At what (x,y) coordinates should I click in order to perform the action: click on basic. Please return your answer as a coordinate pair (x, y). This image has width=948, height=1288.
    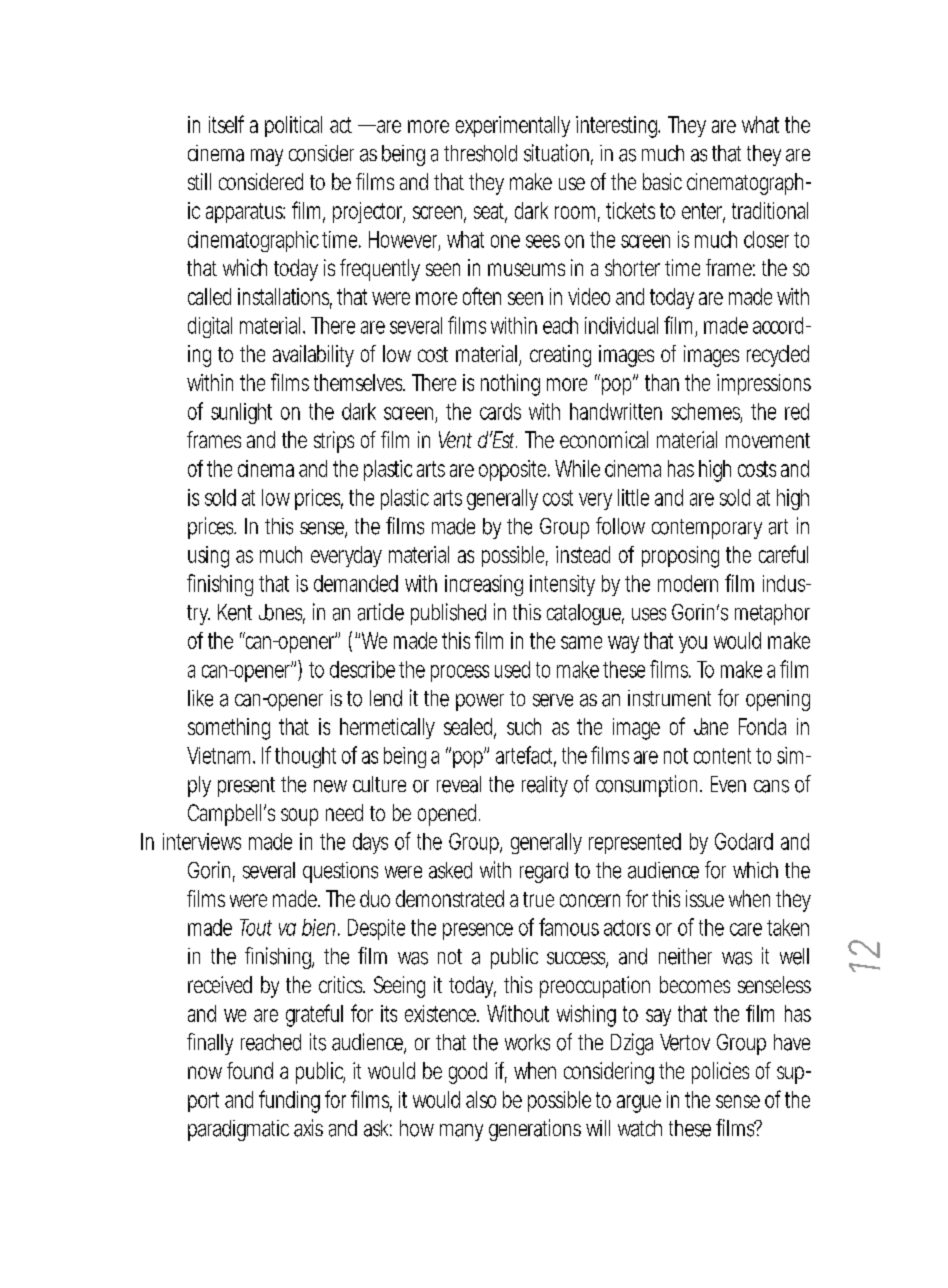
    Looking at the image, I should click on (662, 181).
